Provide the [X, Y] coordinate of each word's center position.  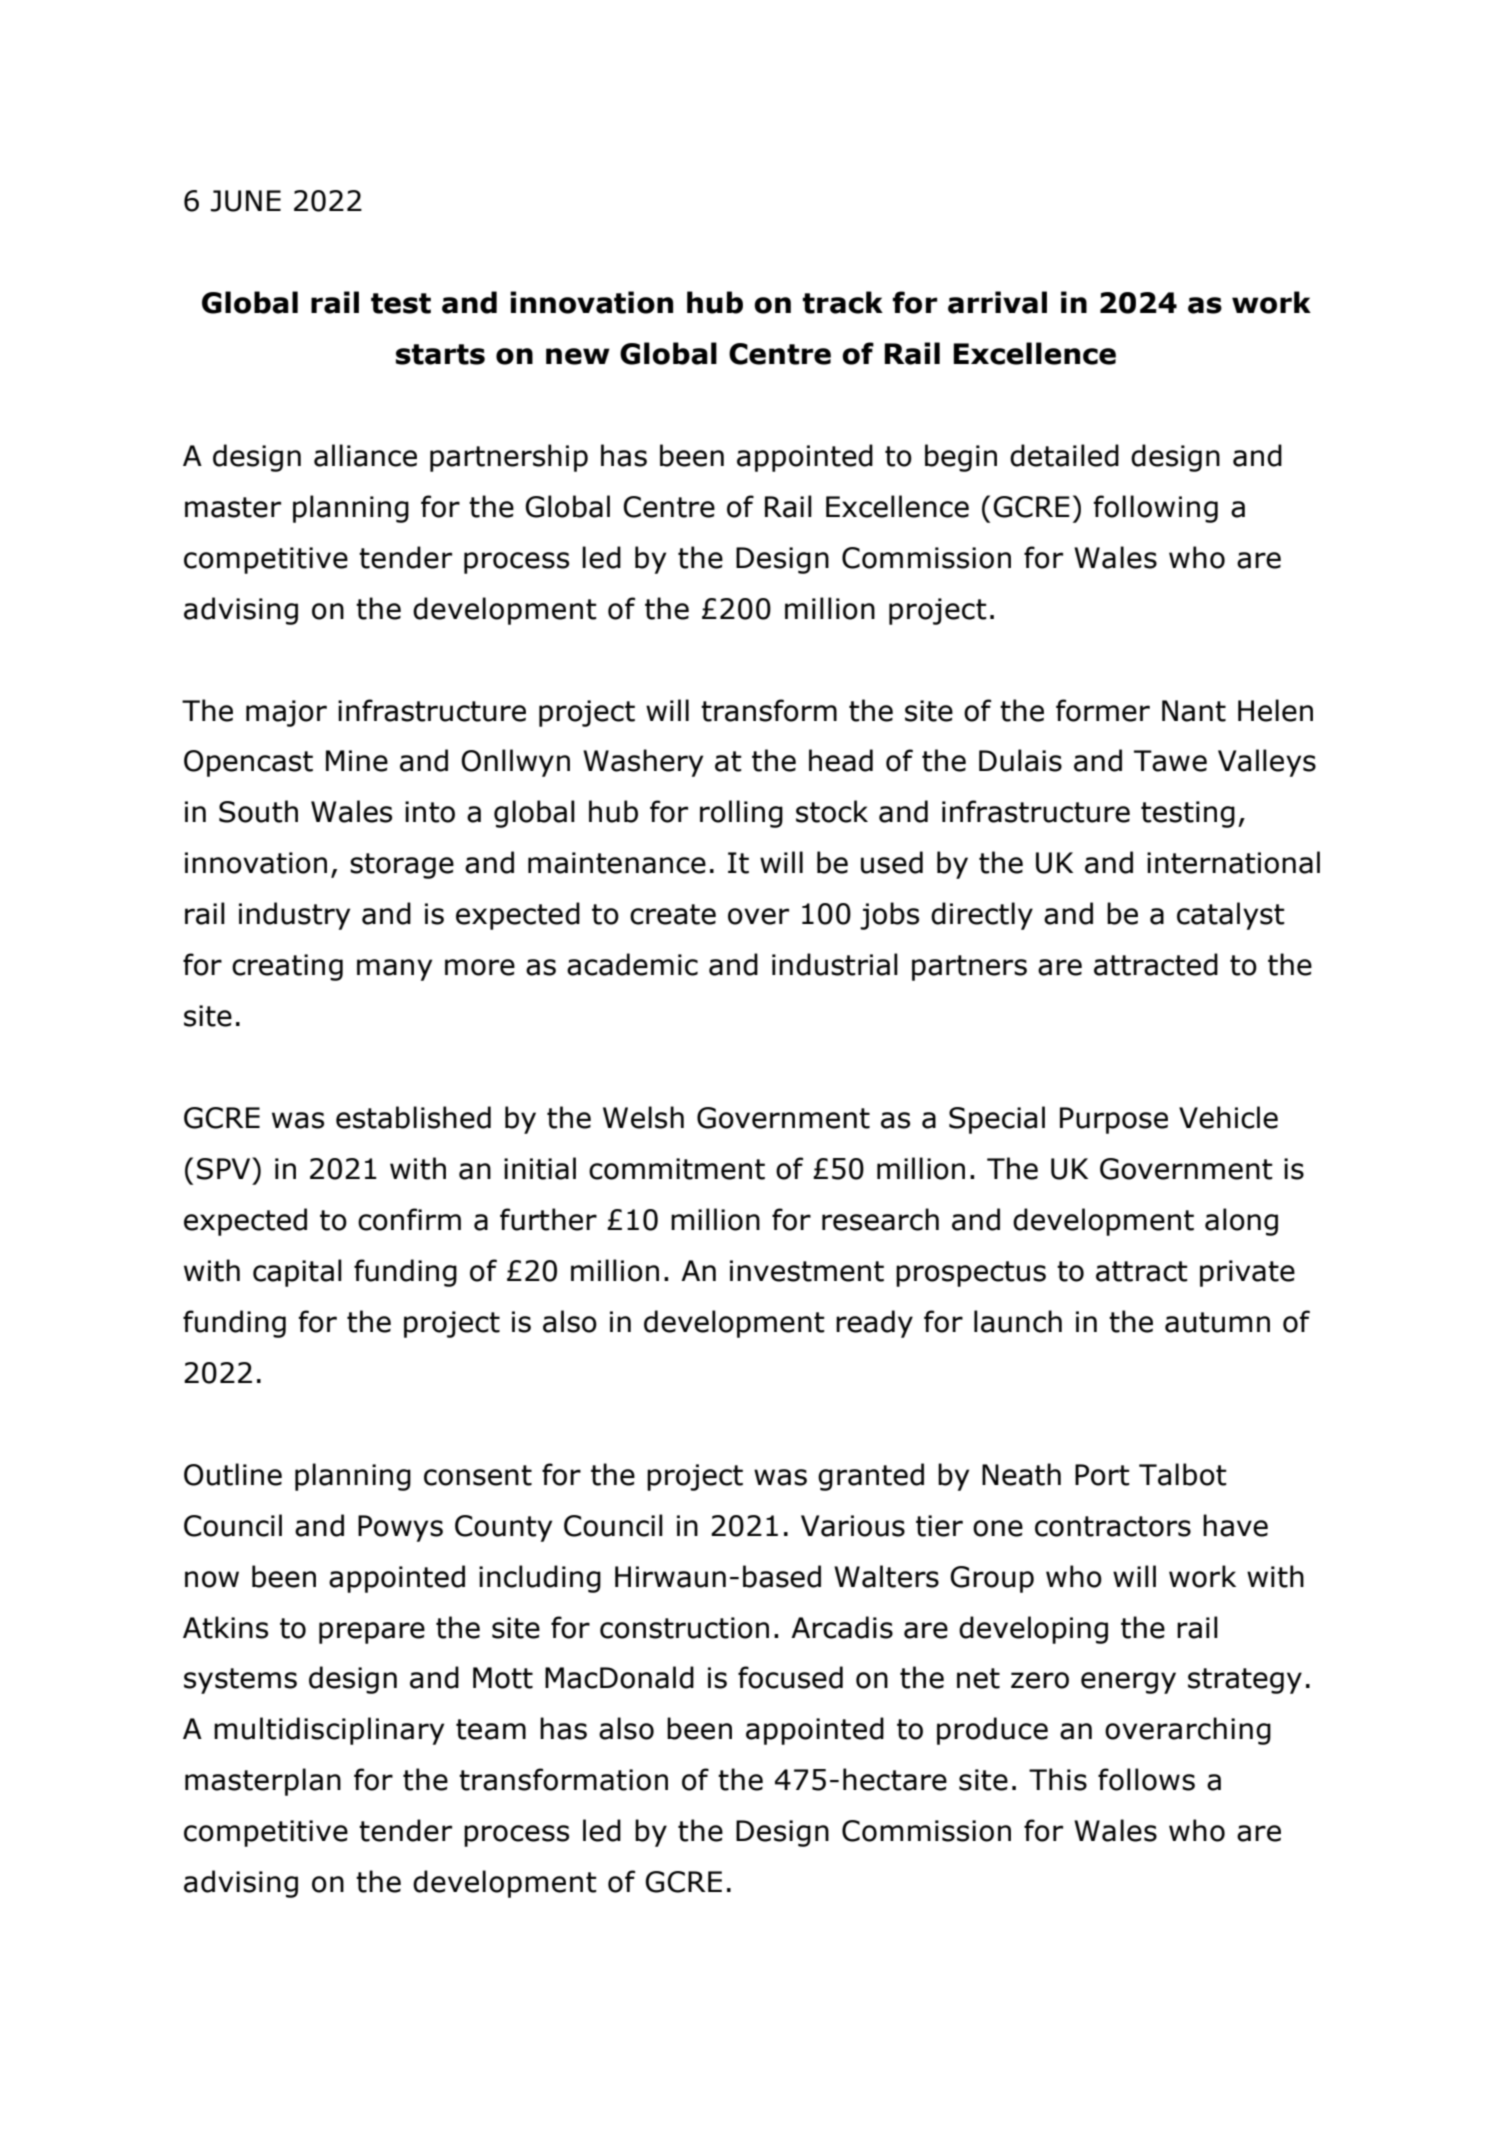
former [1103, 710]
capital [297, 1273]
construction [684, 1628]
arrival [997, 302]
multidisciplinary [329, 1731]
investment [807, 1271]
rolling [741, 814]
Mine [357, 761]
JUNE [245, 201]
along [1241, 1222]
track [842, 302]
